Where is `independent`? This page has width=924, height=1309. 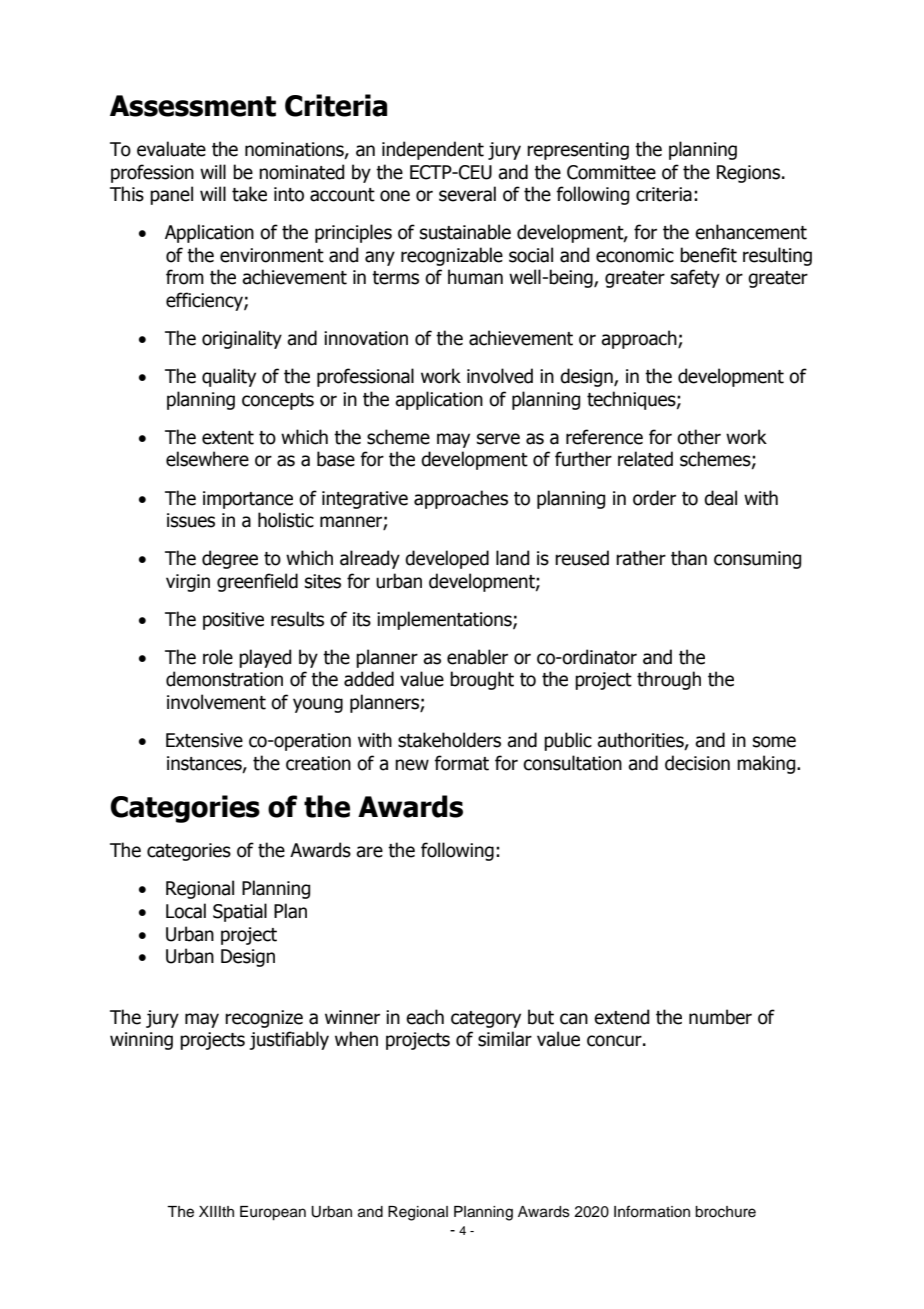
independent is located at coordinates (433, 150).
